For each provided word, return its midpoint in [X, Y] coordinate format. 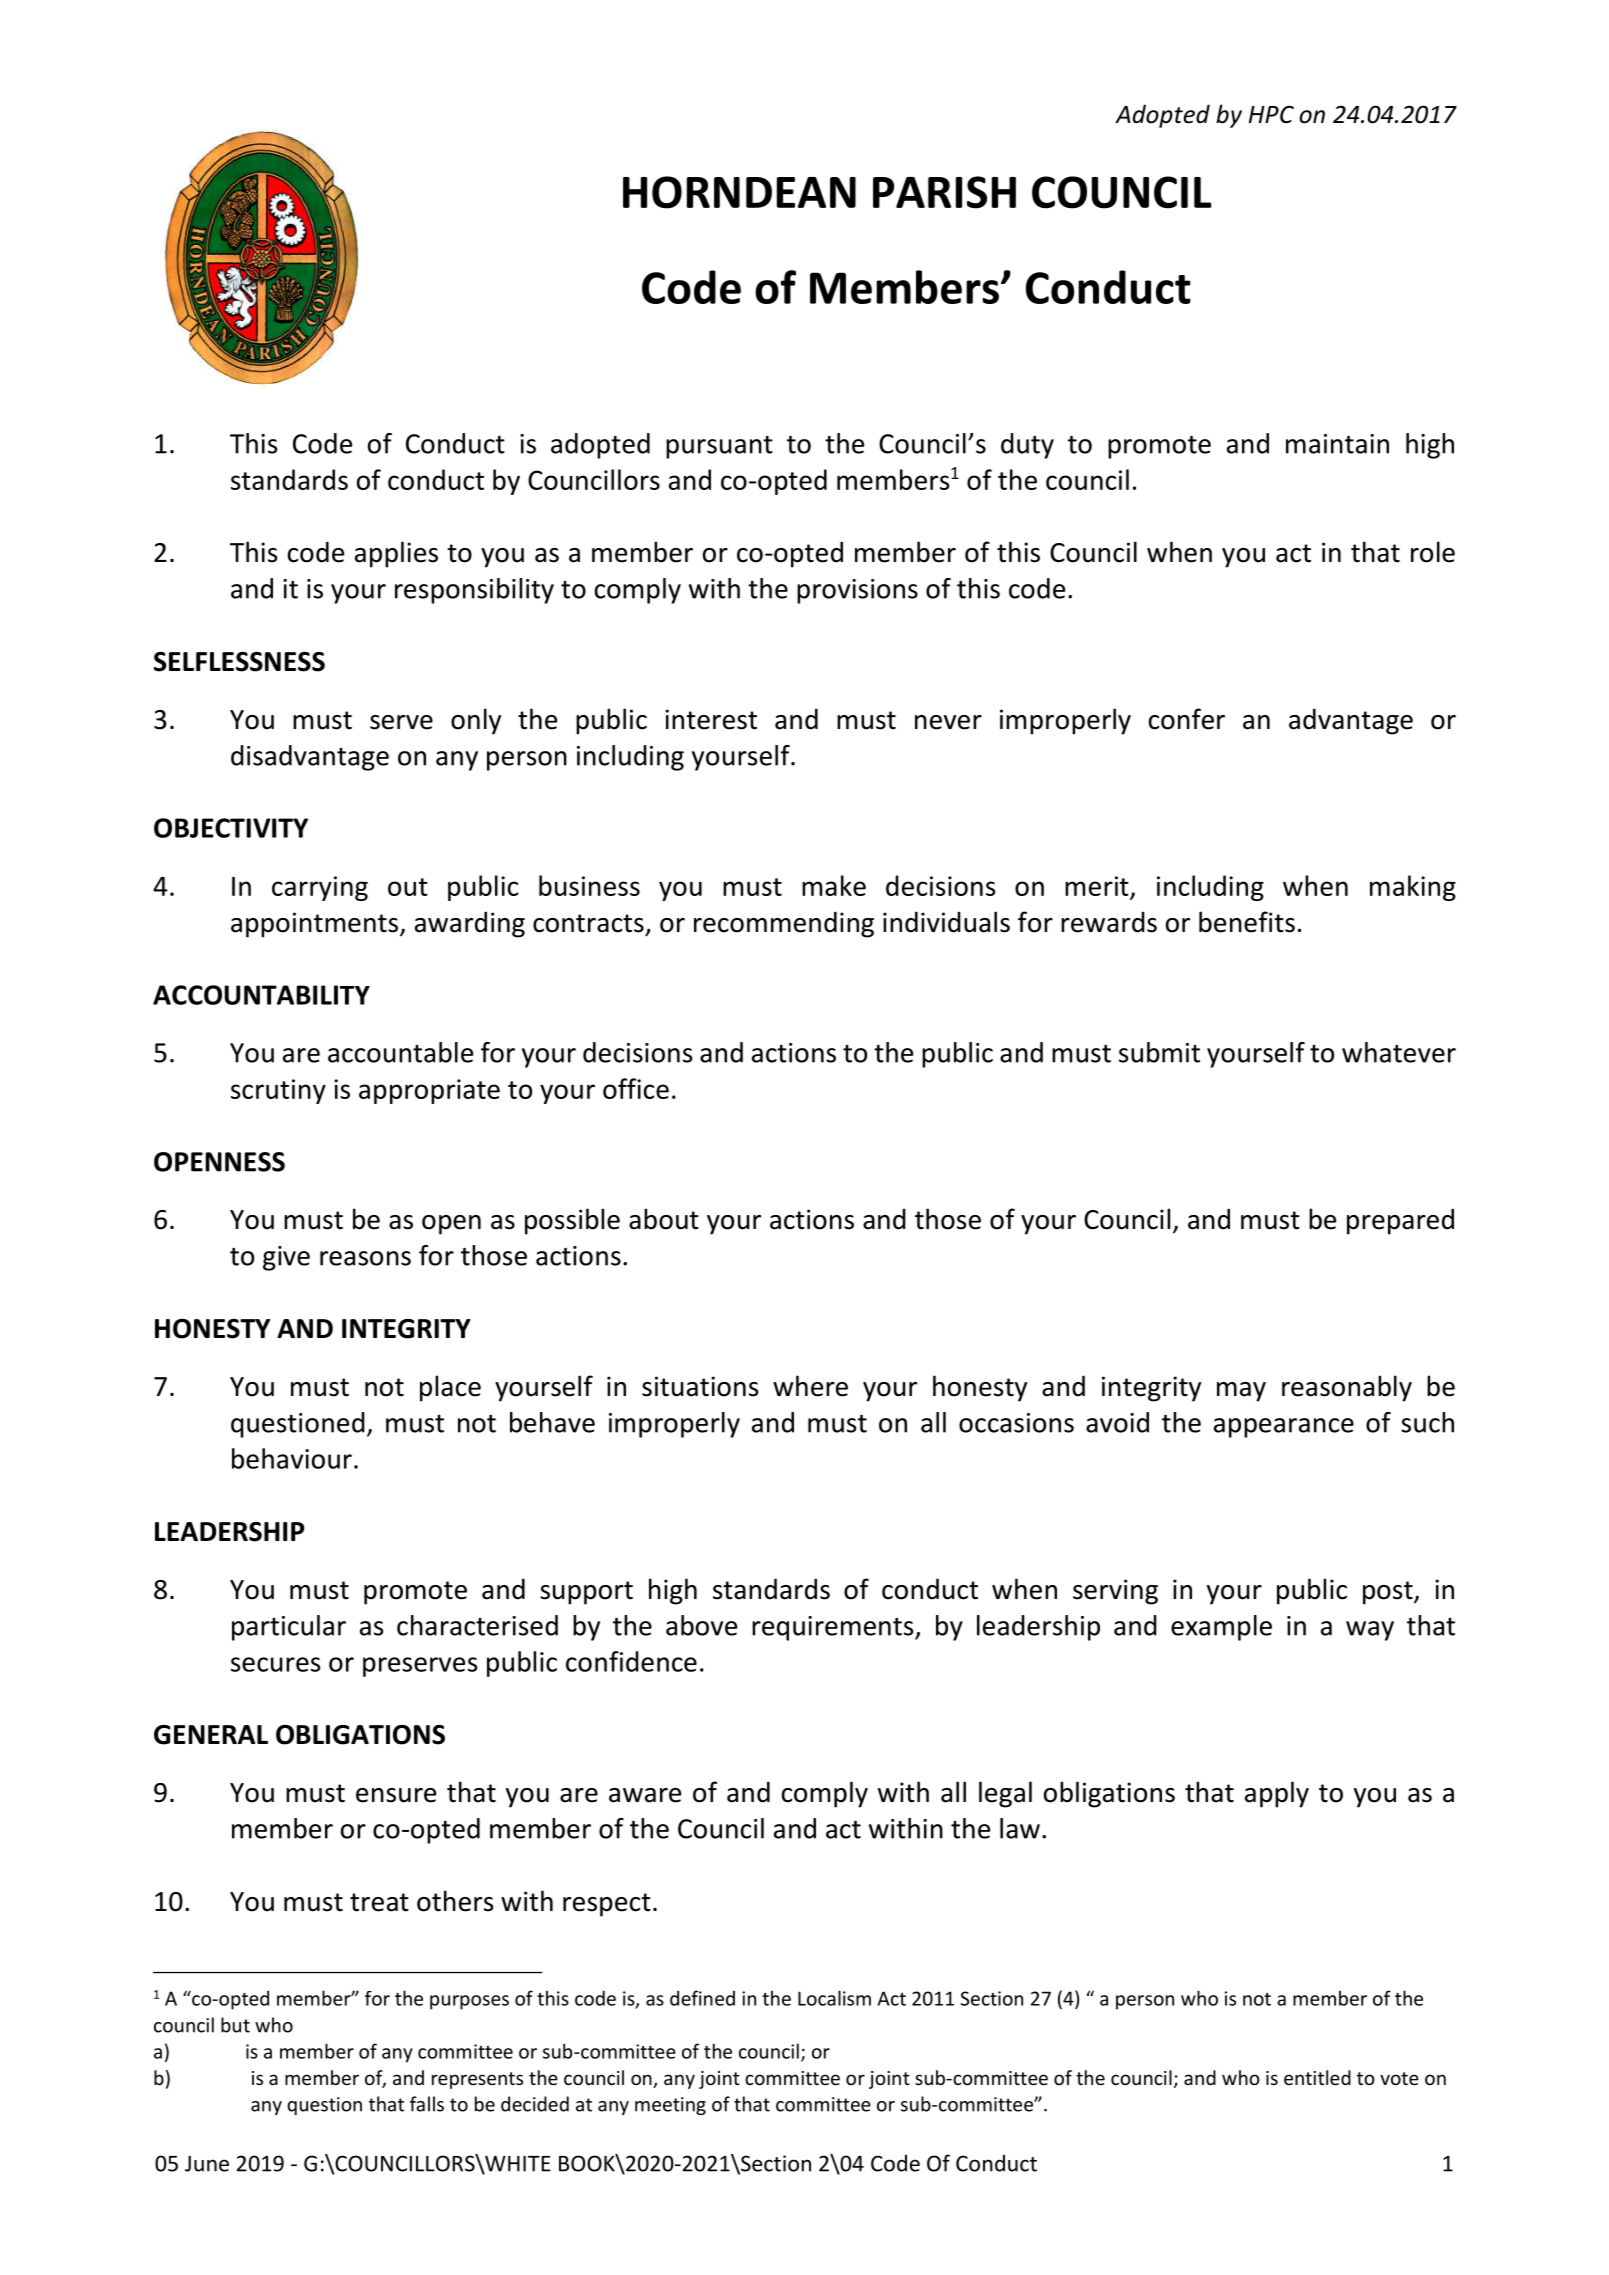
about [664, 1219]
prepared [1400, 1221]
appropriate [429, 1091]
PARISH [944, 192]
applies [396, 554]
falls [427, 2104]
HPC [1271, 114]
